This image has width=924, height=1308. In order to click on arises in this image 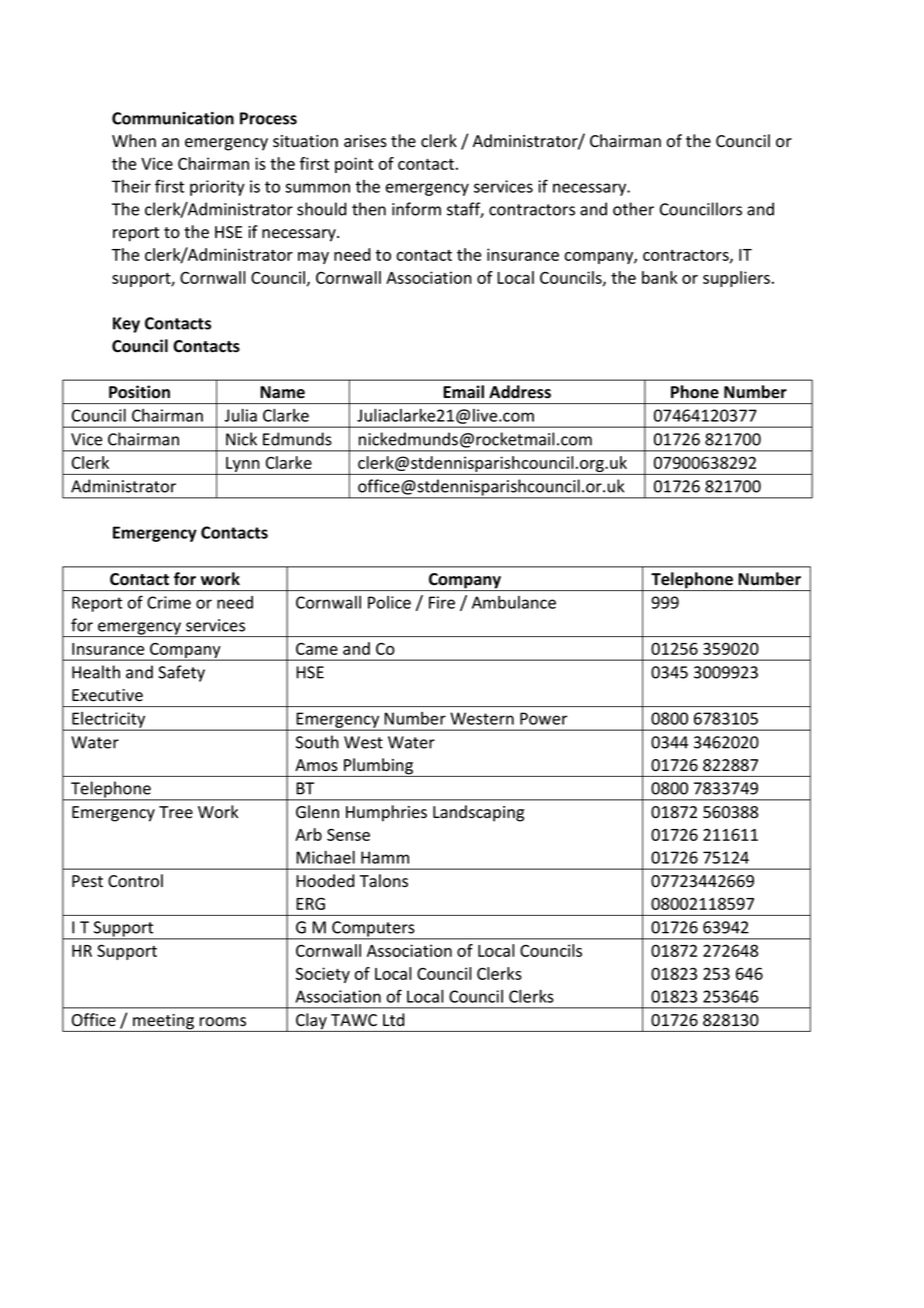, I will do `click(365, 141)`.
